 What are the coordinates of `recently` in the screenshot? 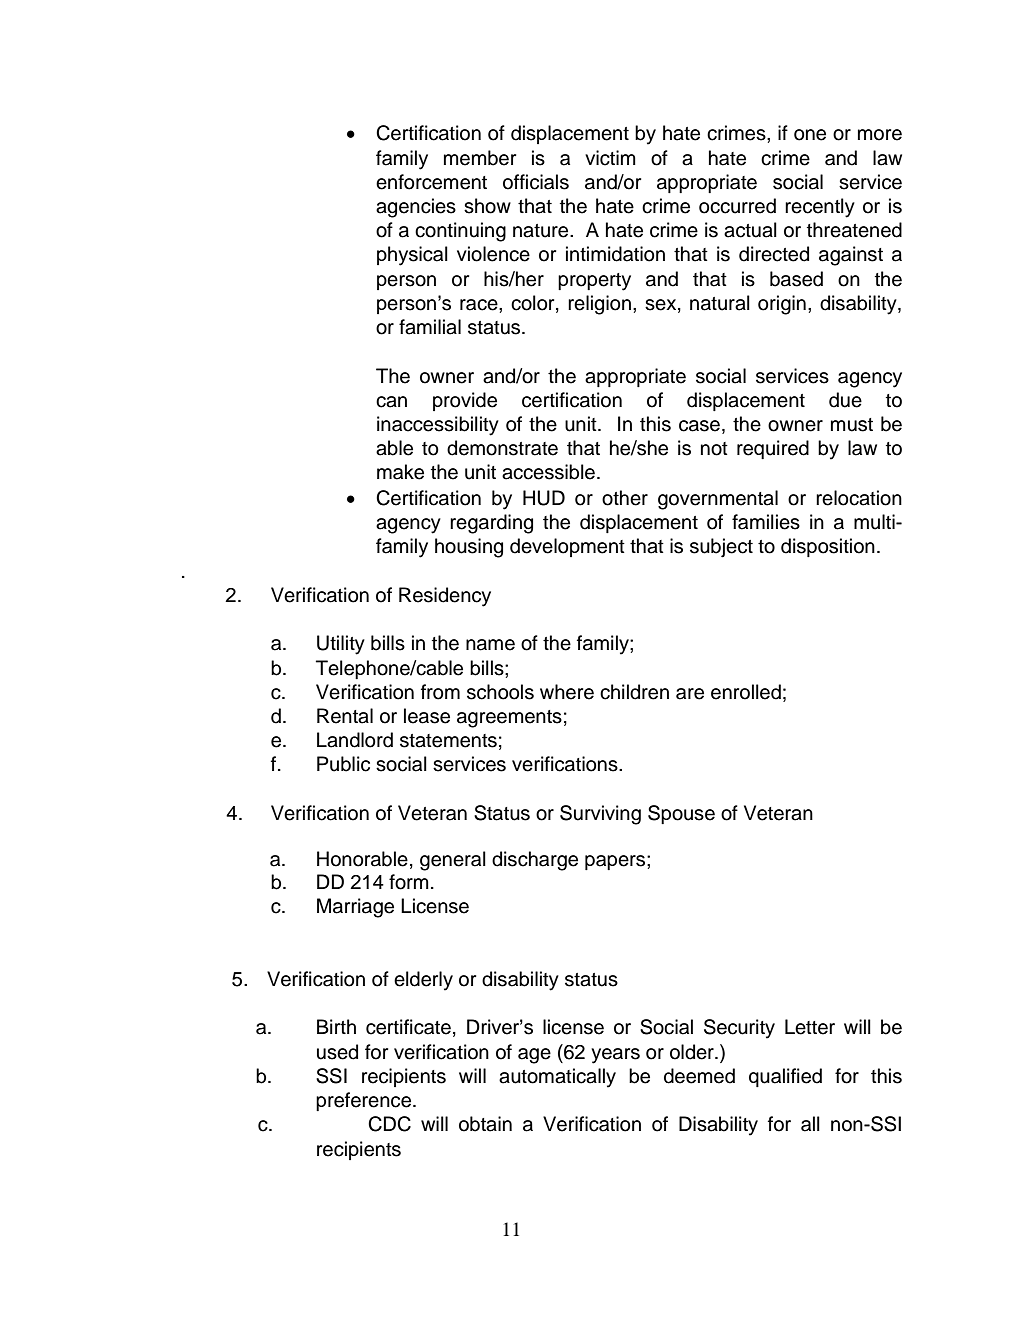 It's located at (820, 208).
